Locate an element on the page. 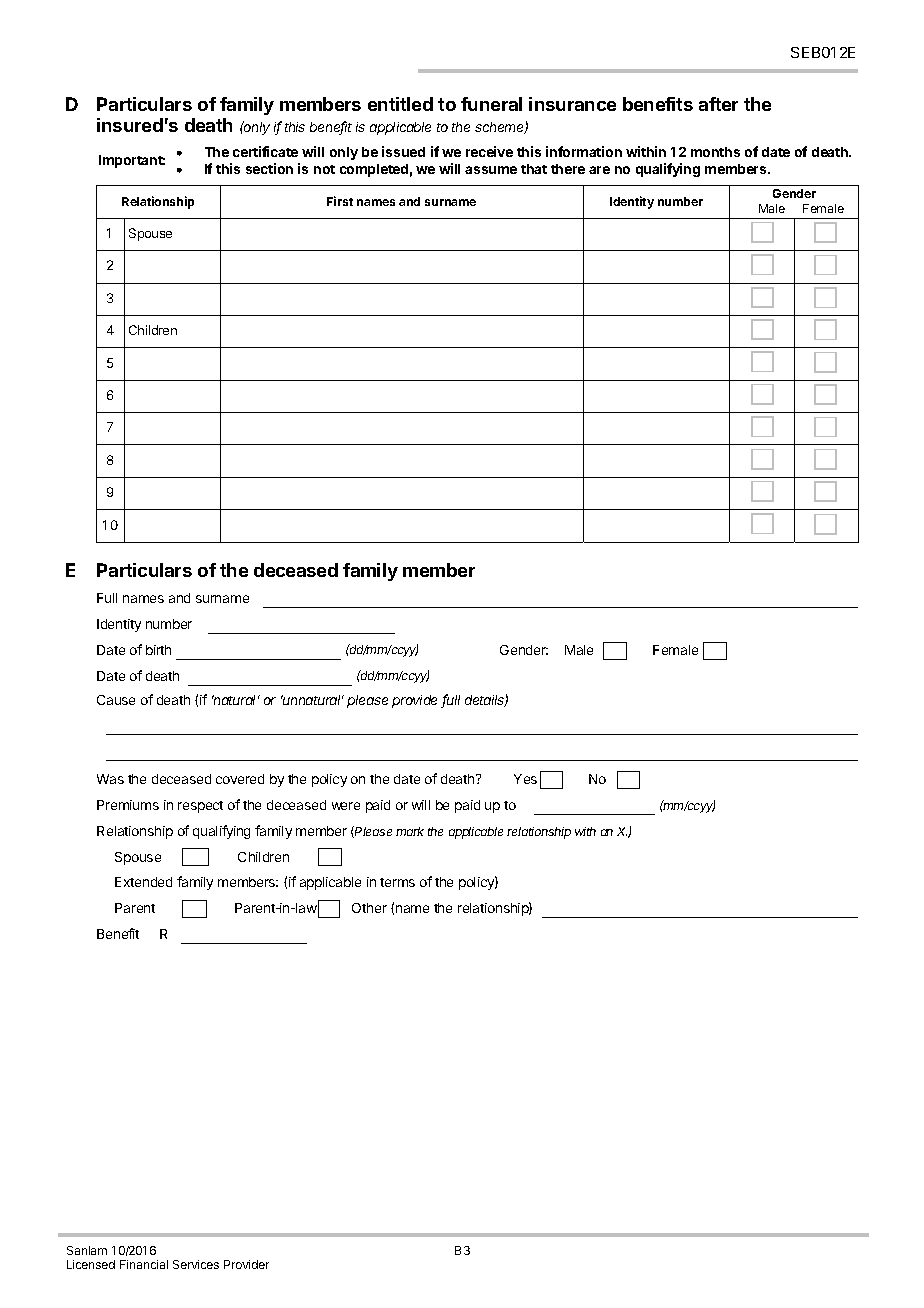 The height and width of the page is (1308, 924). terms is located at coordinates (397, 882).
